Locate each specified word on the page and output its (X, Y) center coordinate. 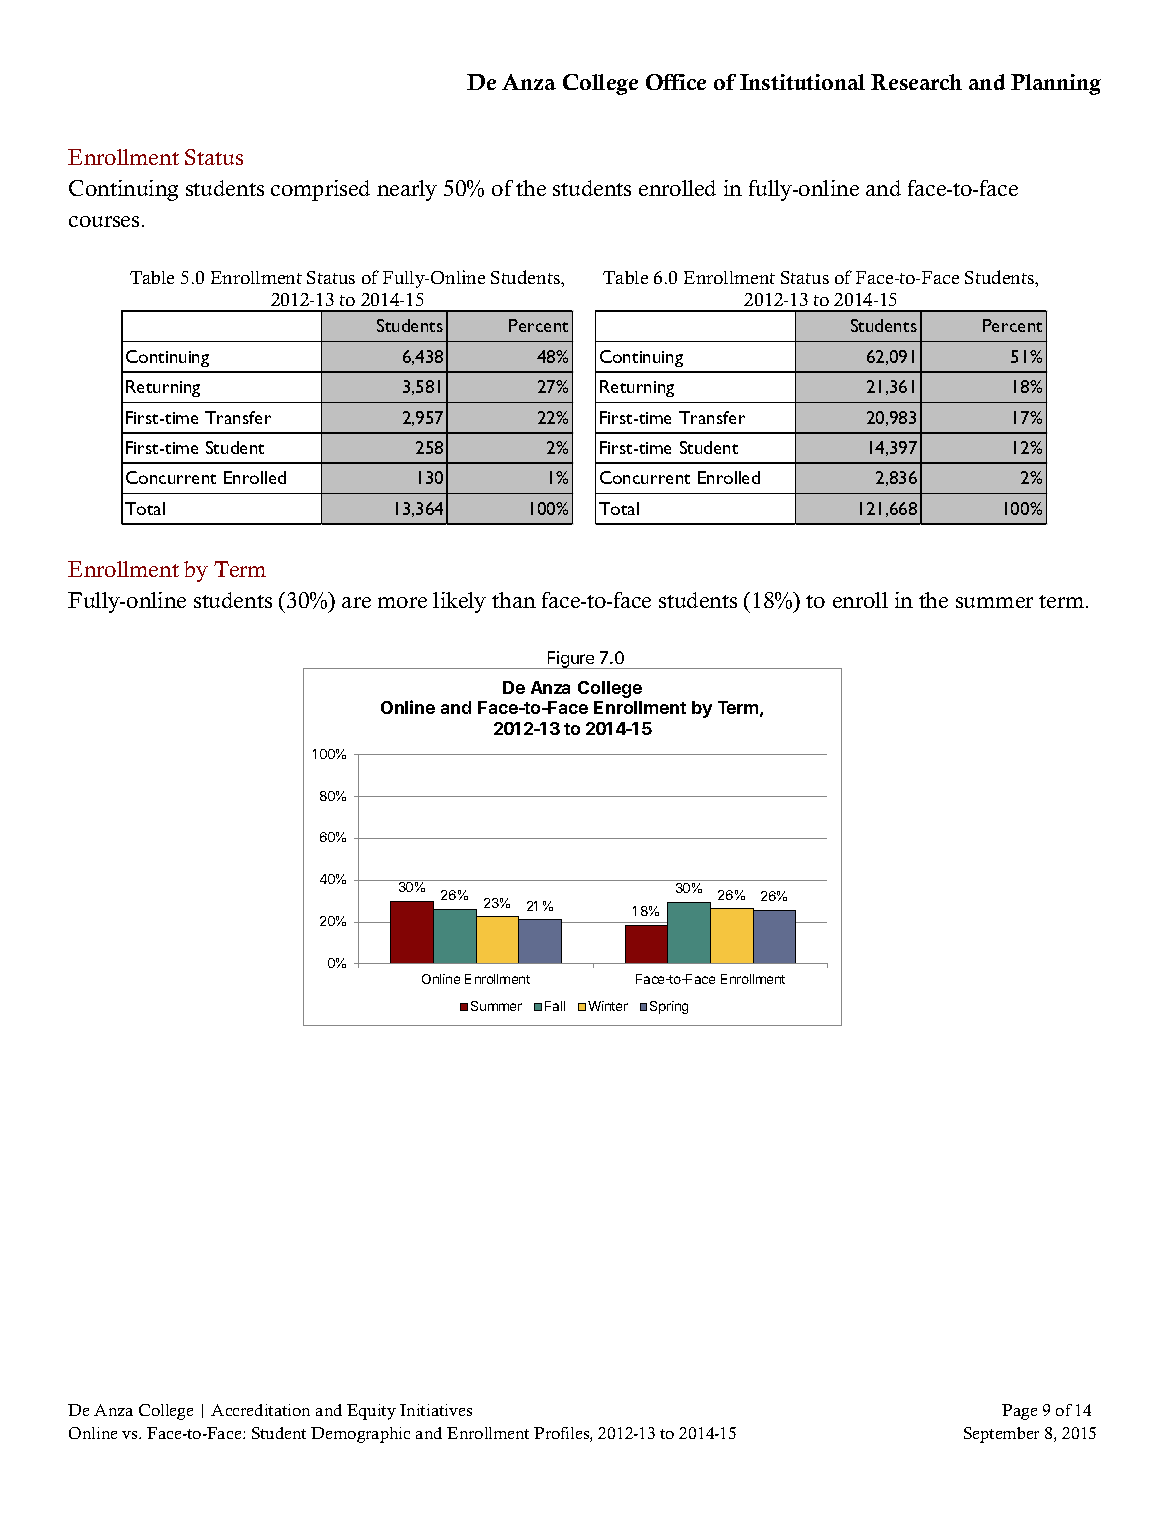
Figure (571, 660)
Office (676, 82)
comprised (320, 190)
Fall (555, 1006)
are (356, 602)
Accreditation (260, 1410)
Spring (669, 1007)
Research (916, 82)
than (514, 600)
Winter (608, 1006)
